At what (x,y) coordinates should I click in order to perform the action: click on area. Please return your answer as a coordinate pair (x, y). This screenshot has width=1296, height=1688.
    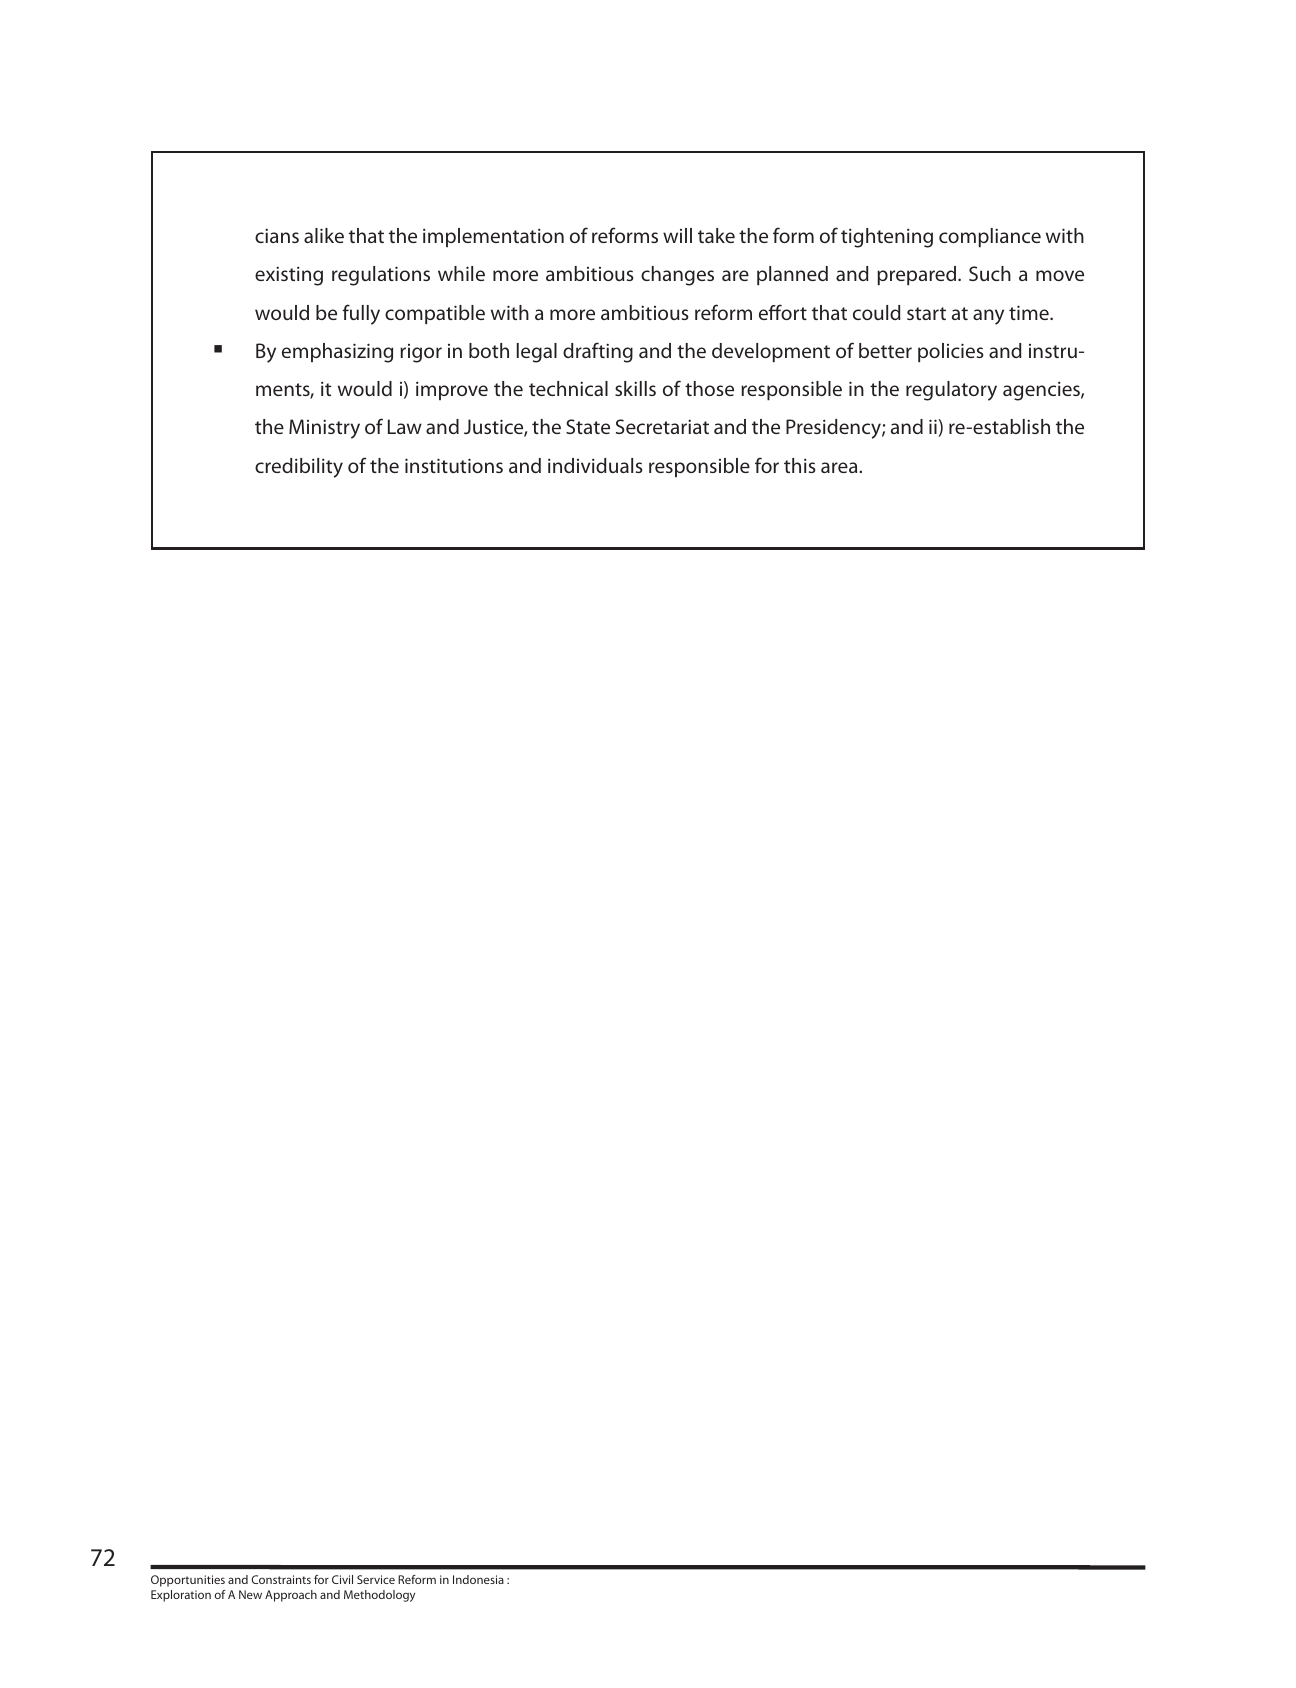
    Looking at the image, I should click on (840, 467).
